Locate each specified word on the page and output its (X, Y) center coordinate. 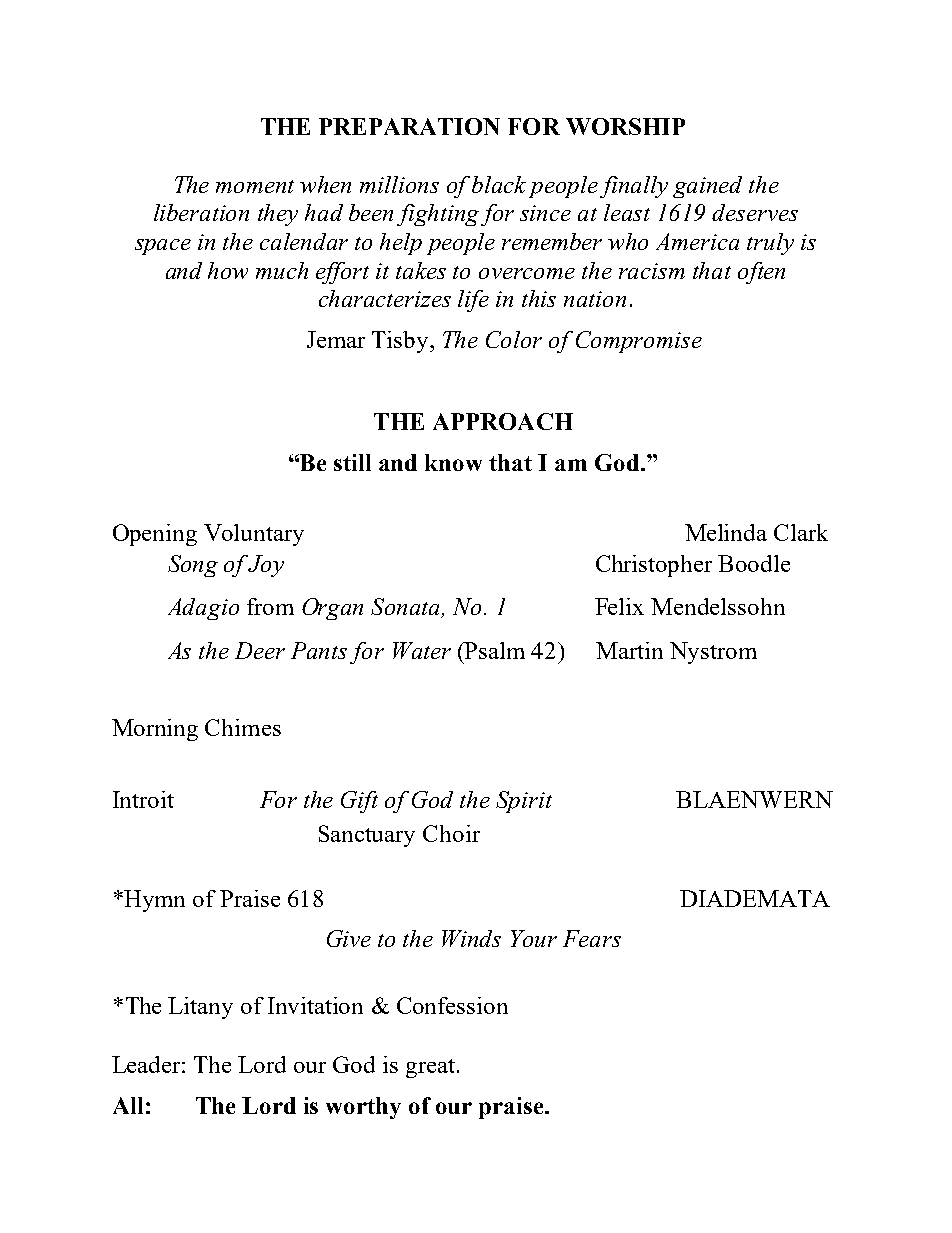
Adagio (203, 609)
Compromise (639, 342)
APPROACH (503, 421)
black (499, 184)
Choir (451, 833)
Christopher (654, 566)
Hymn (154, 901)
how (228, 270)
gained (707, 187)
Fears (592, 938)
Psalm (494, 650)
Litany (200, 1008)
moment (255, 186)
